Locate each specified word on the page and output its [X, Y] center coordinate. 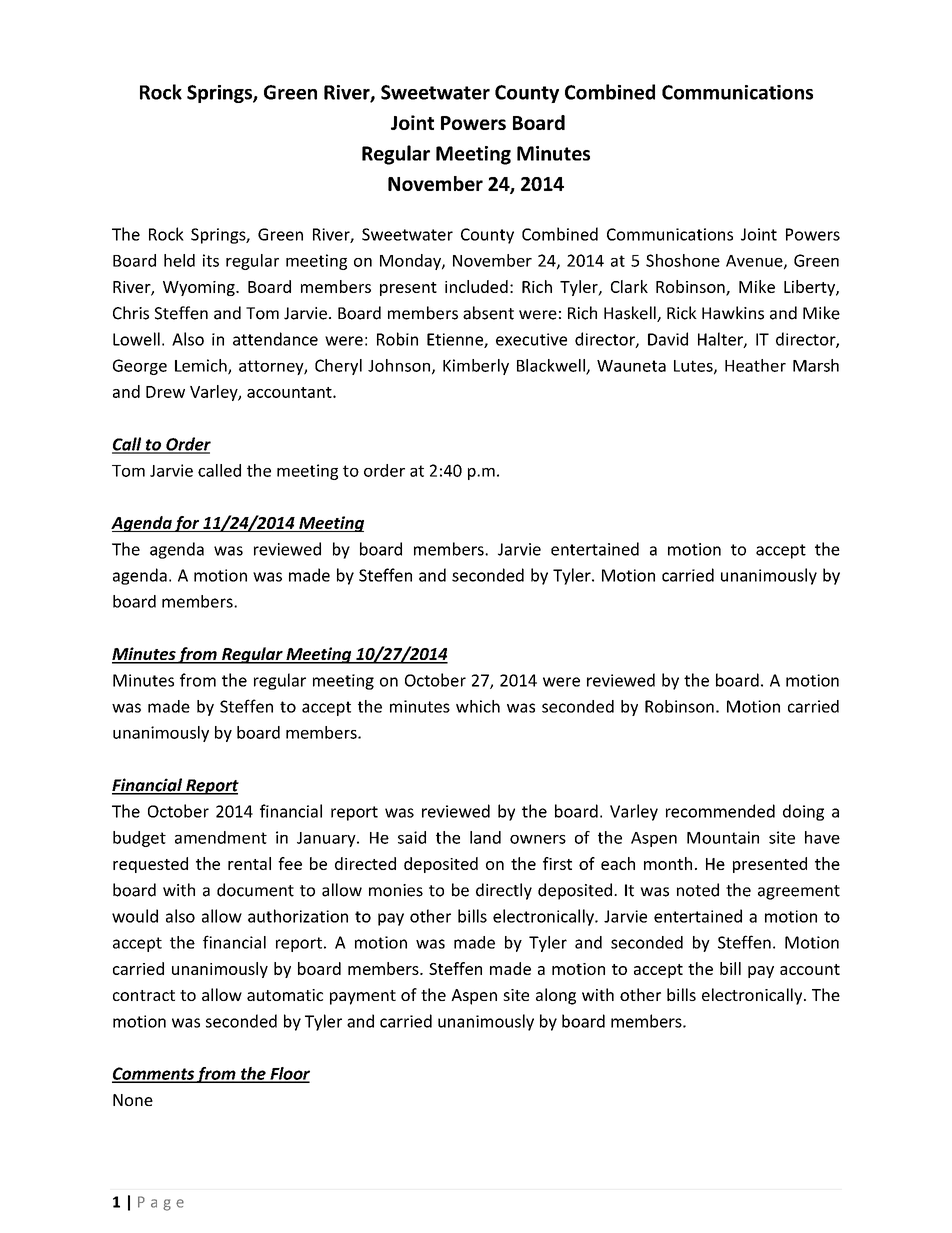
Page [161, 1203]
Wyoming [200, 288]
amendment [221, 837]
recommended [720, 811]
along [556, 996]
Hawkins [733, 313]
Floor [289, 1074]
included [476, 286]
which [478, 706]
